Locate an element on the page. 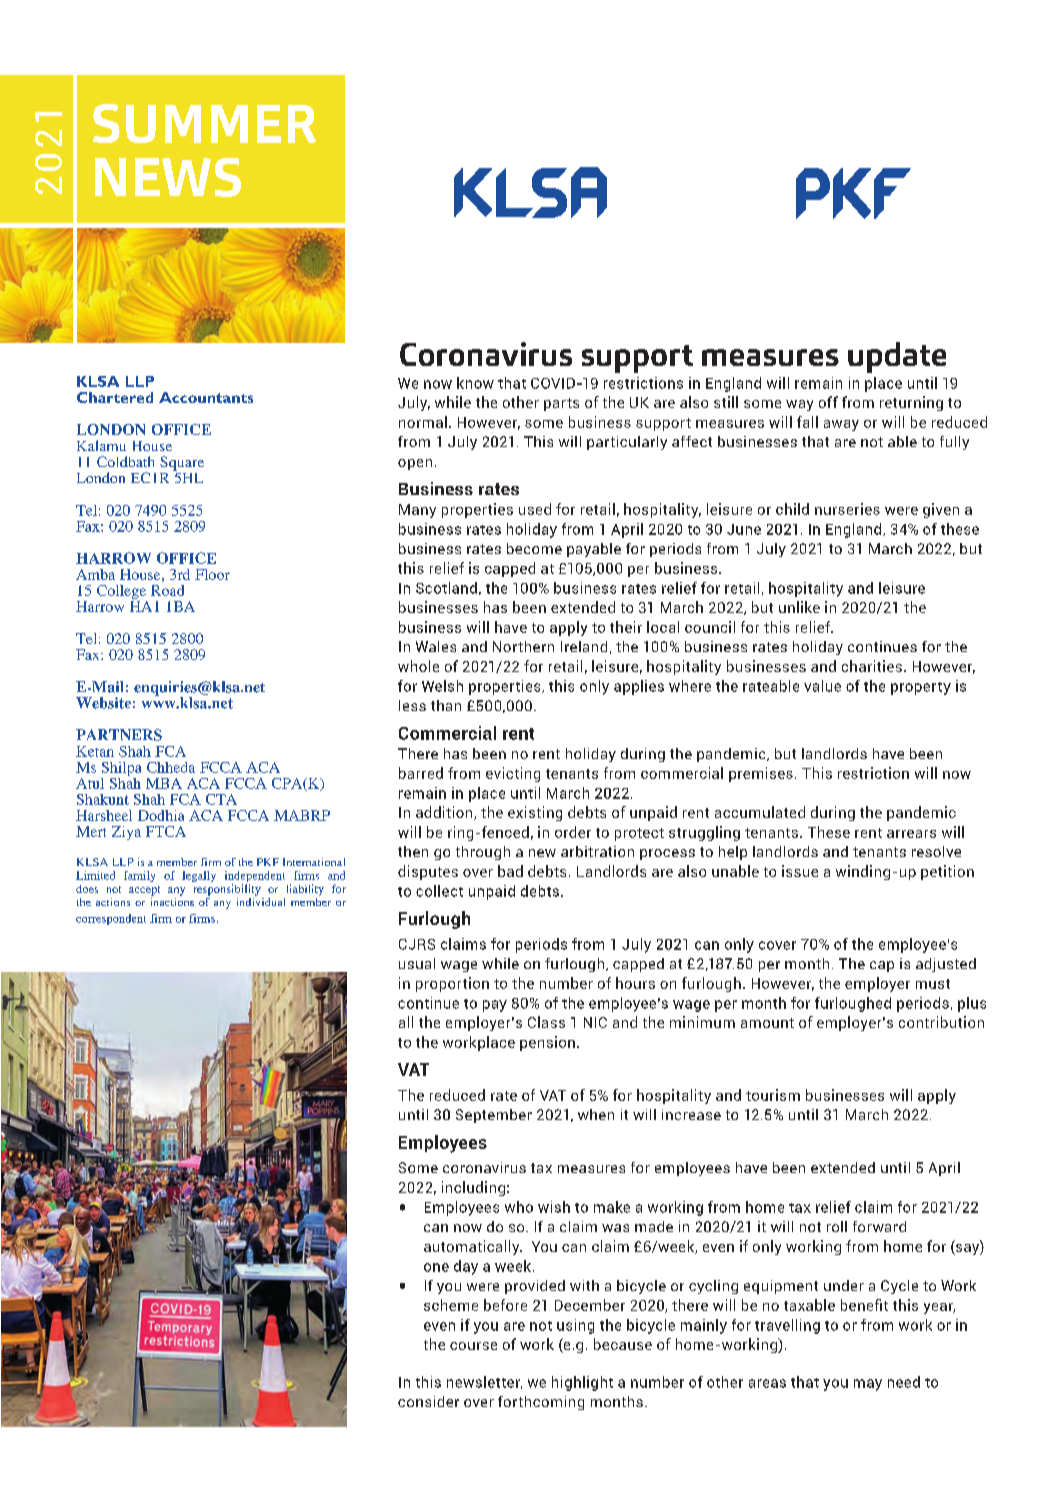 Image resolution: width=1063 pixels, height=1503 pixels. returning is located at coordinates (911, 403).
